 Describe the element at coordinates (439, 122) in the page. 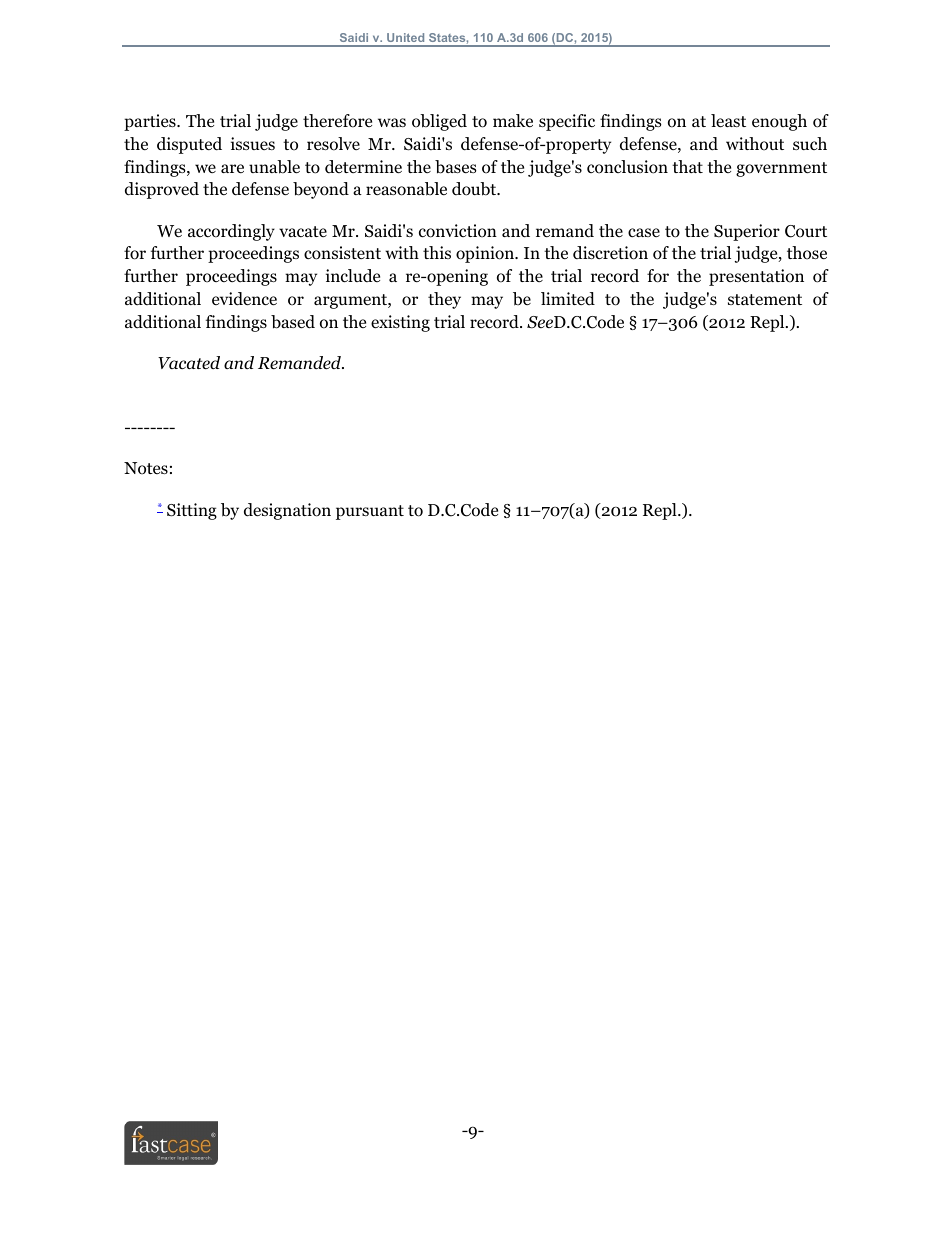

I see `obliged` at that location.
